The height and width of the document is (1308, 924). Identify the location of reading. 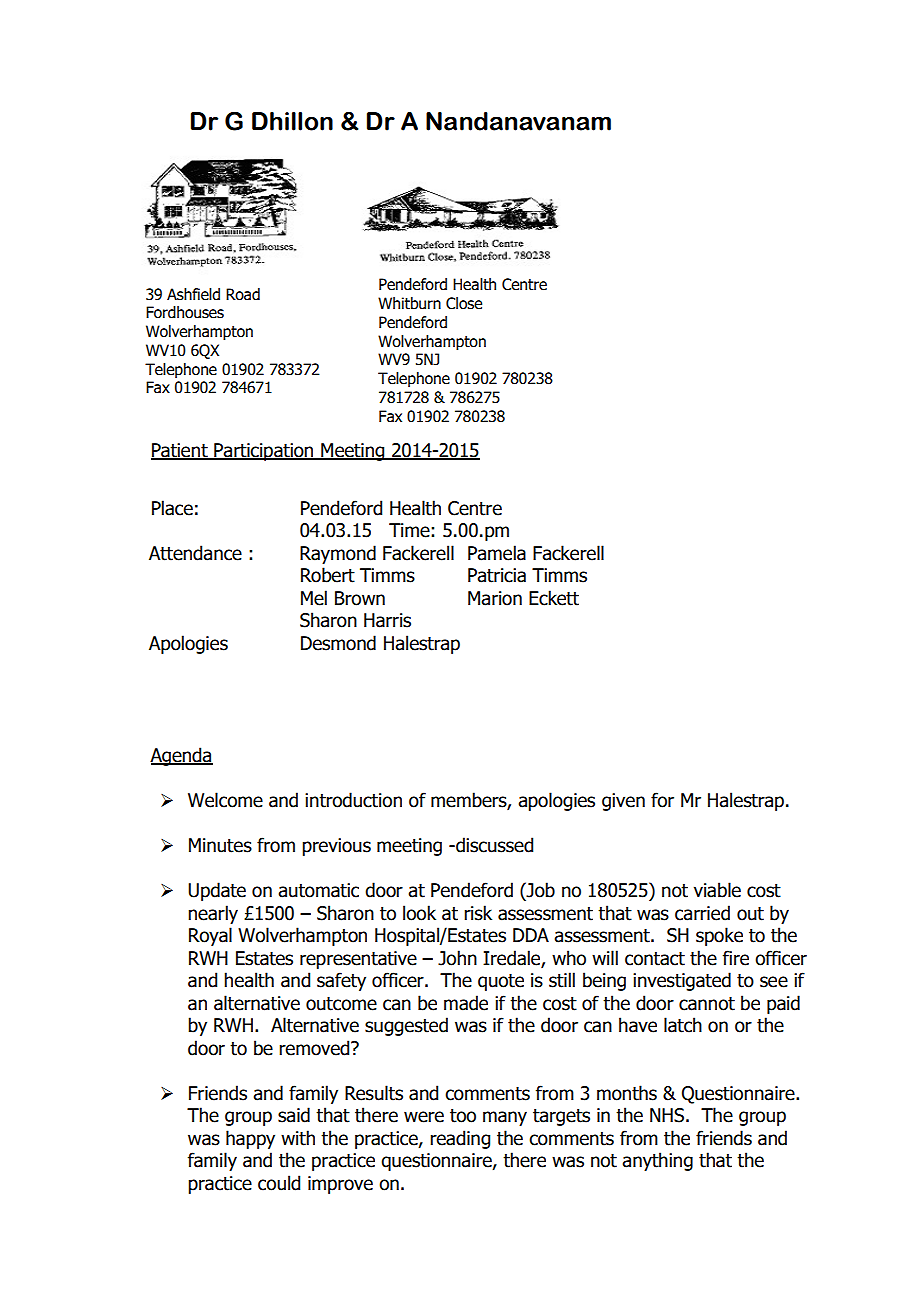
(460, 1139).
